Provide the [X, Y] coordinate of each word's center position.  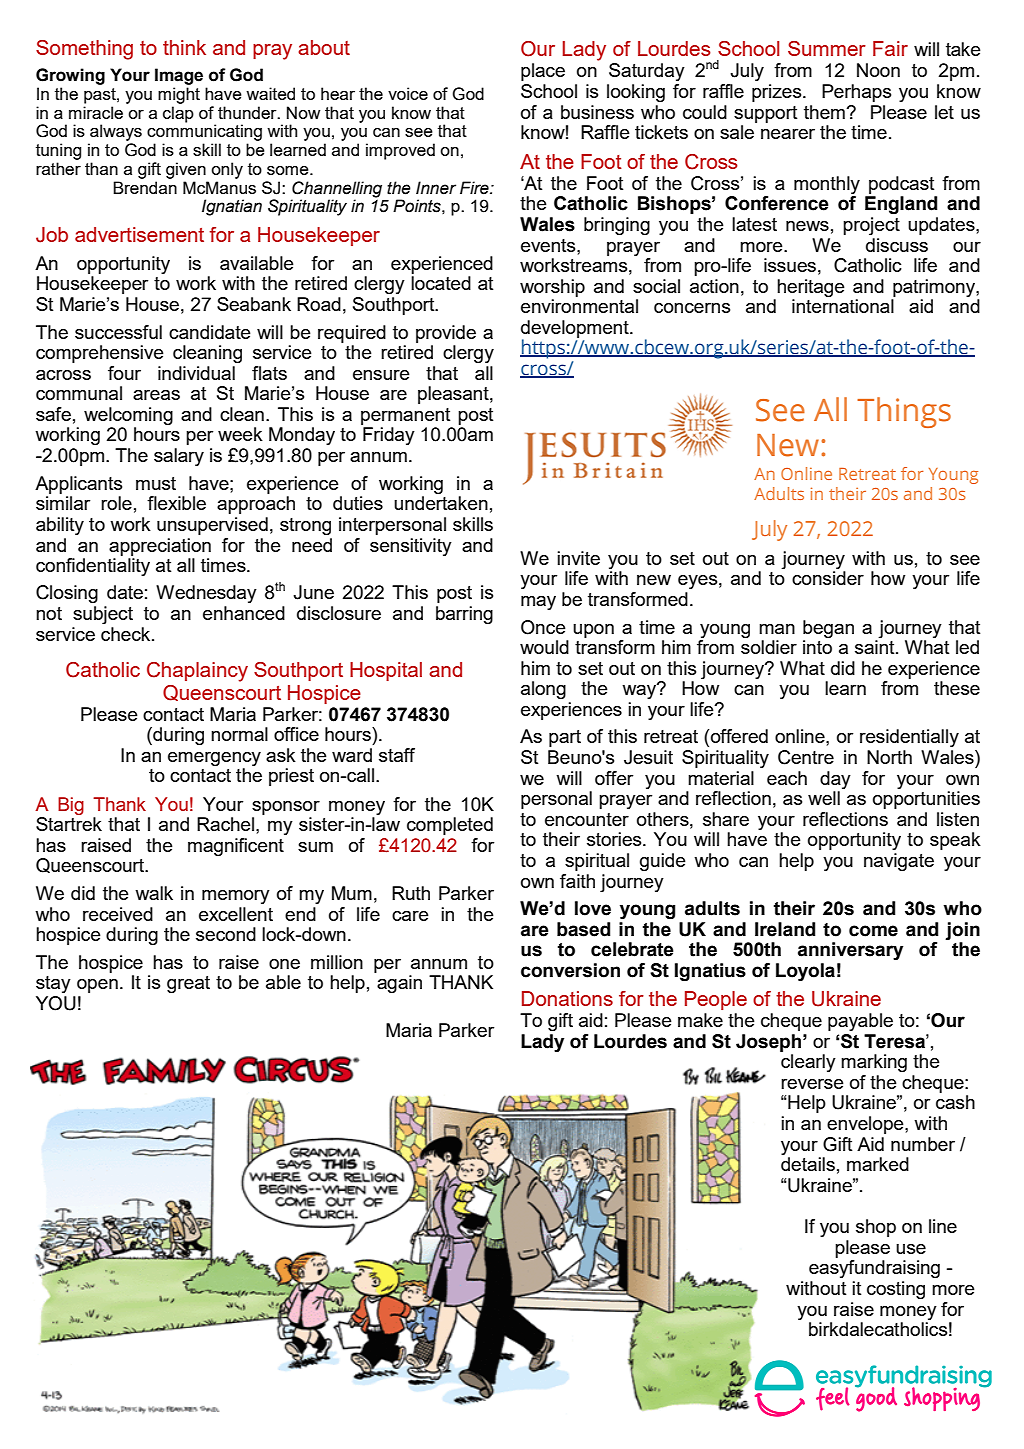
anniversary [850, 951]
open [97, 986]
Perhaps [856, 93]
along [543, 690]
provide [446, 334]
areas [156, 395]
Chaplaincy [197, 672]
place [543, 72]
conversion [570, 970]
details [808, 1164]
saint [876, 647]
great [188, 984]
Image [179, 76]
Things [904, 412]
